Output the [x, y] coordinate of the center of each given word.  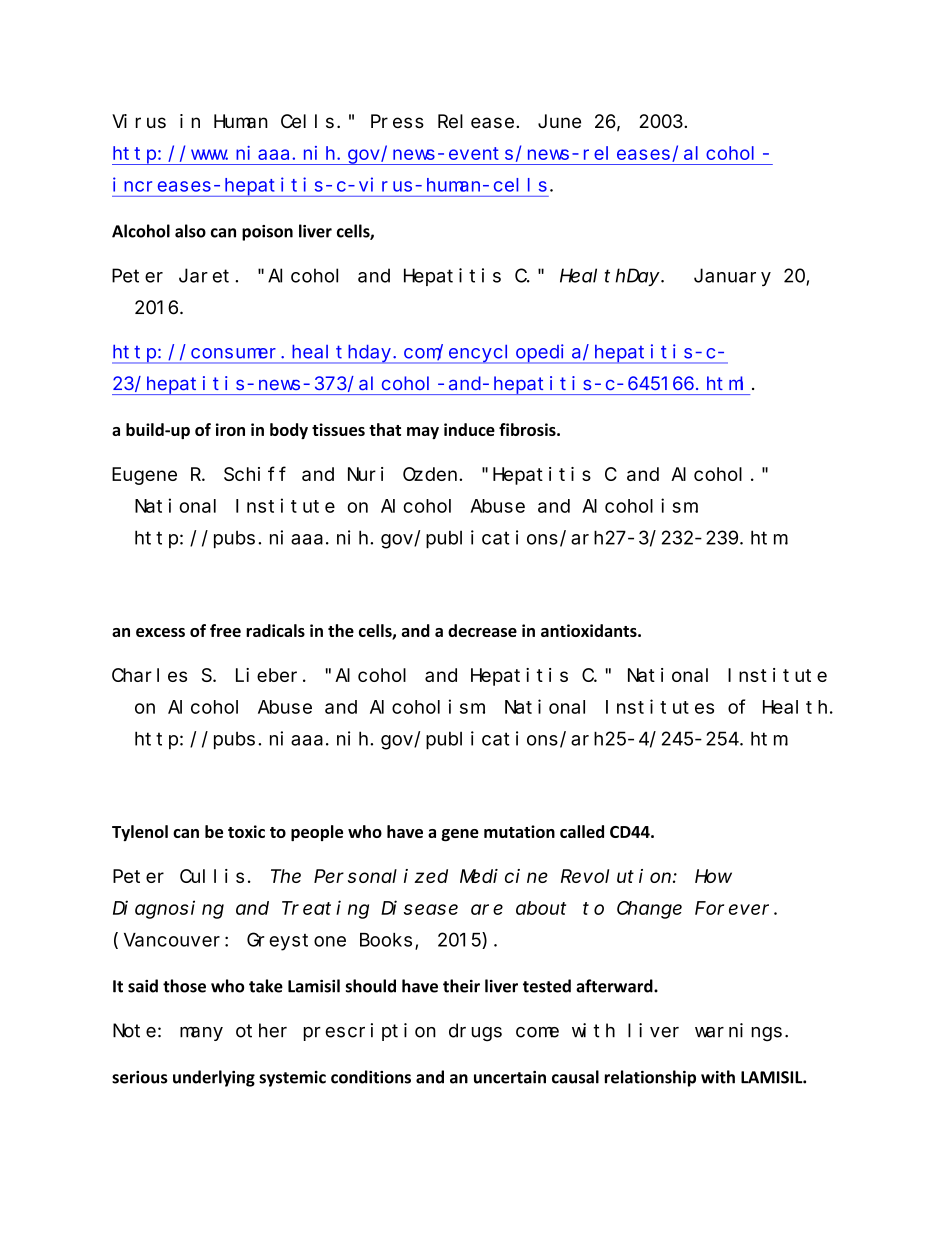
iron [230, 429]
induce [469, 429]
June [559, 121]
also [190, 231]
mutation [519, 831]
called [582, 831]
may [423, 433]
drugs [475, 1032]
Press [397, 122]
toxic [246, 831]
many [201, 1034]
